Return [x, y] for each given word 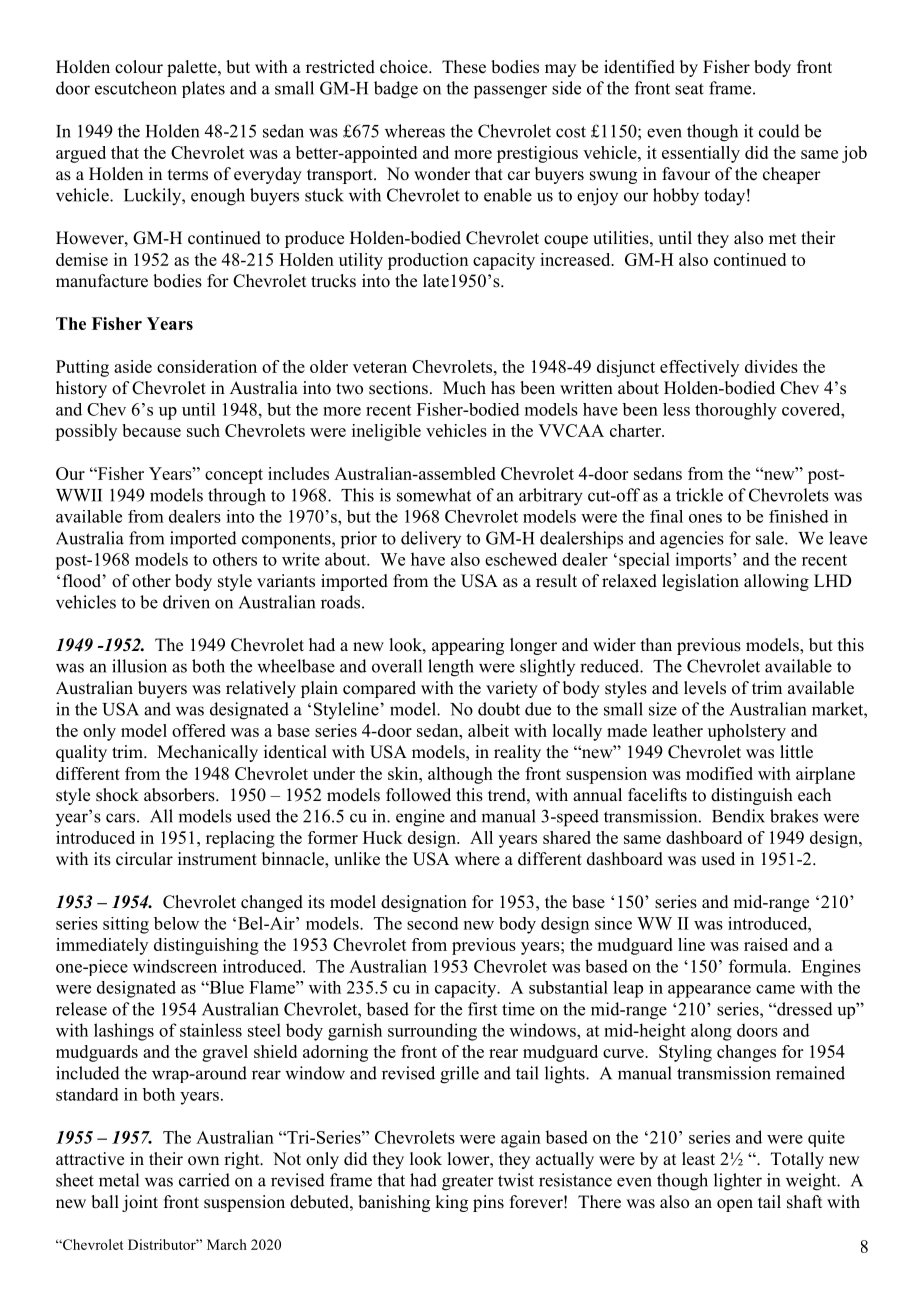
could [779, 131]
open [735, 1205]
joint [140, 1203]
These [464, 67]
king [451, 1203]
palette [193, 68]
